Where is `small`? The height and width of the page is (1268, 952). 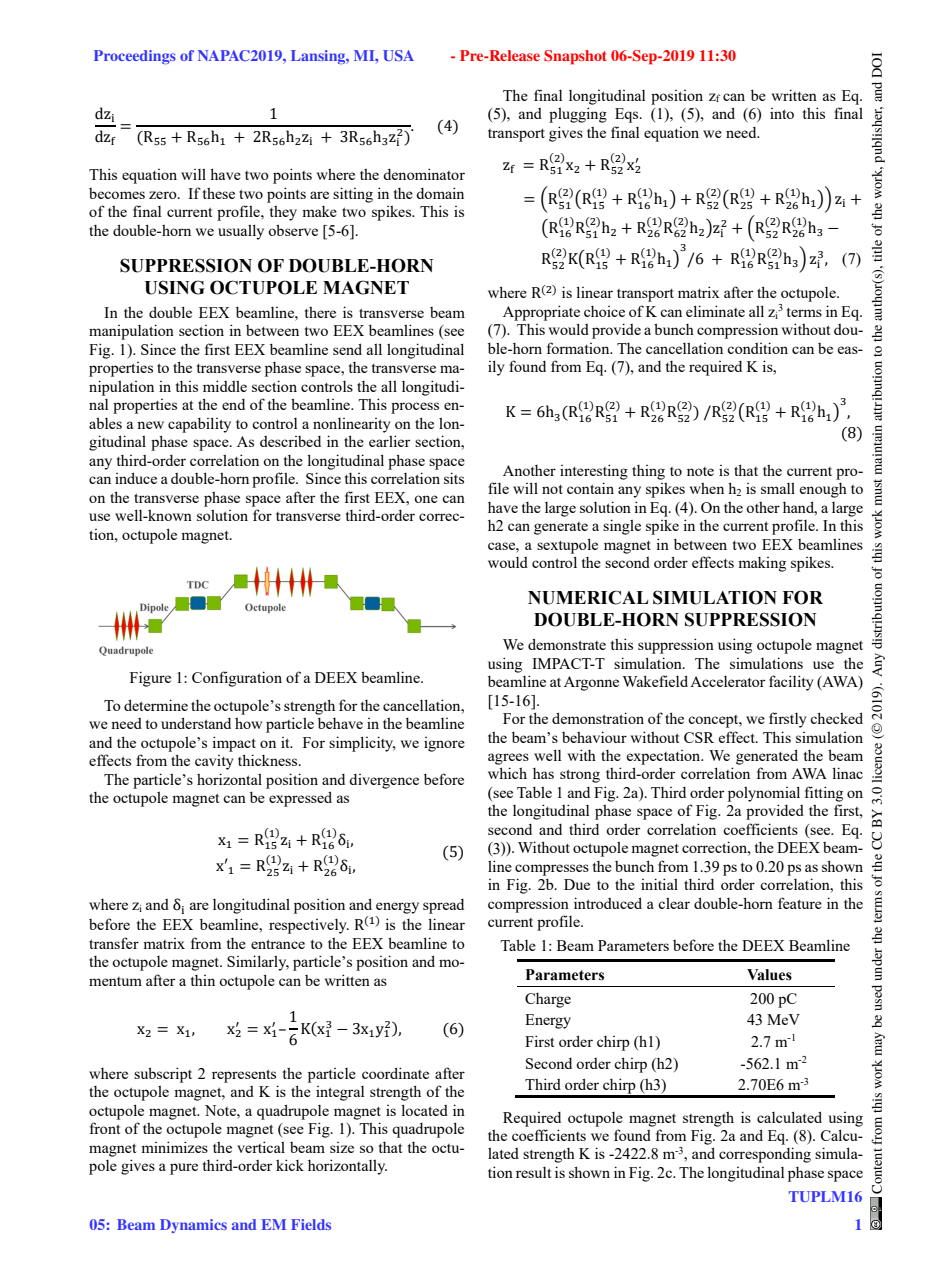 small is located at coordinates (778, 488).
